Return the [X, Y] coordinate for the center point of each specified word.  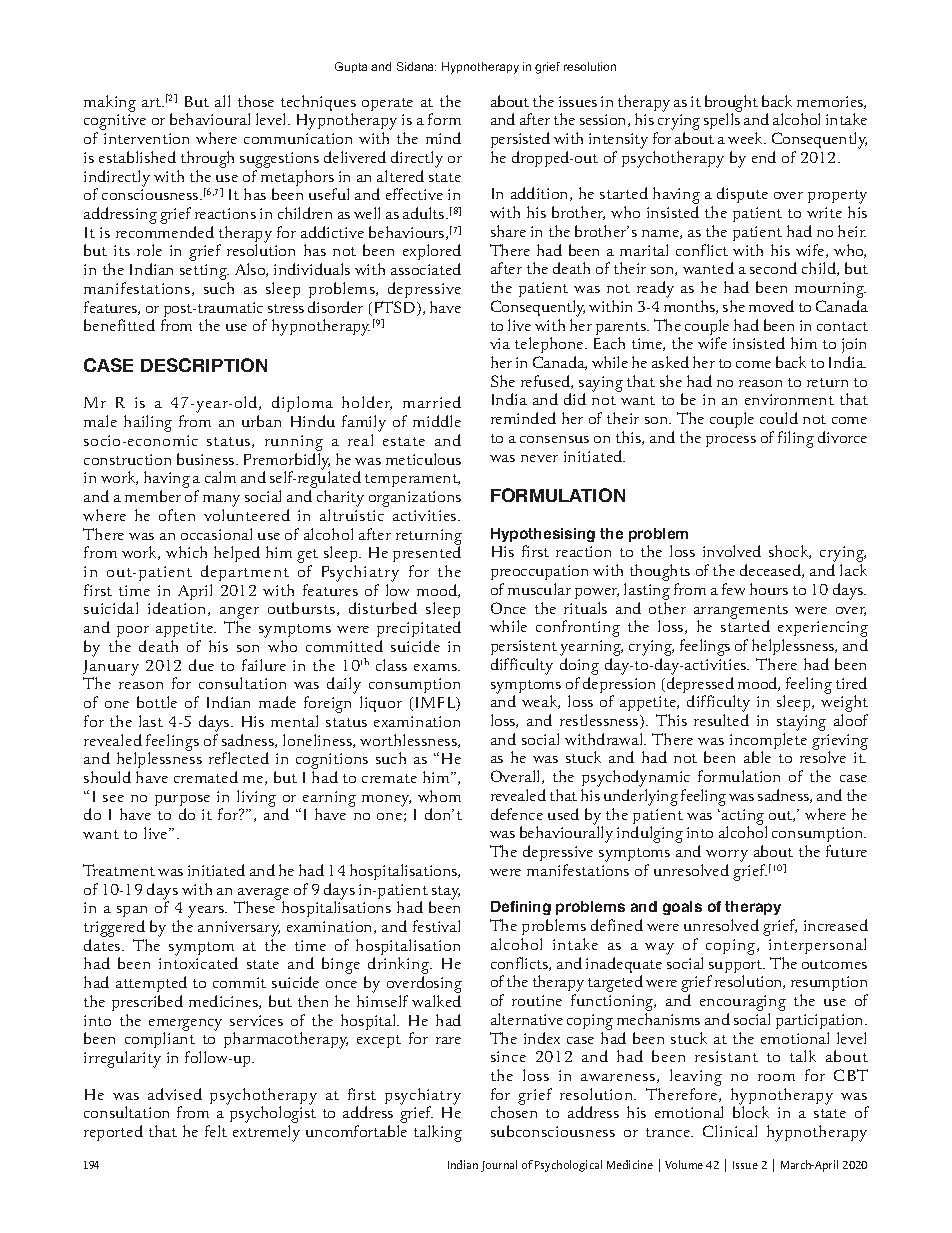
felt [216, 1131]
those [256, 101]
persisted [520, 142]
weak [541, 702]
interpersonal [817, 946]
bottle [157, 702]
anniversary [239, 930]
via [500, 343]
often [177, 515]
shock [790, 552]
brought [731, 104]
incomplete [768, 742]
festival [436, 926]
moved [771, 306]
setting [204, 273]
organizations [415, 499]
